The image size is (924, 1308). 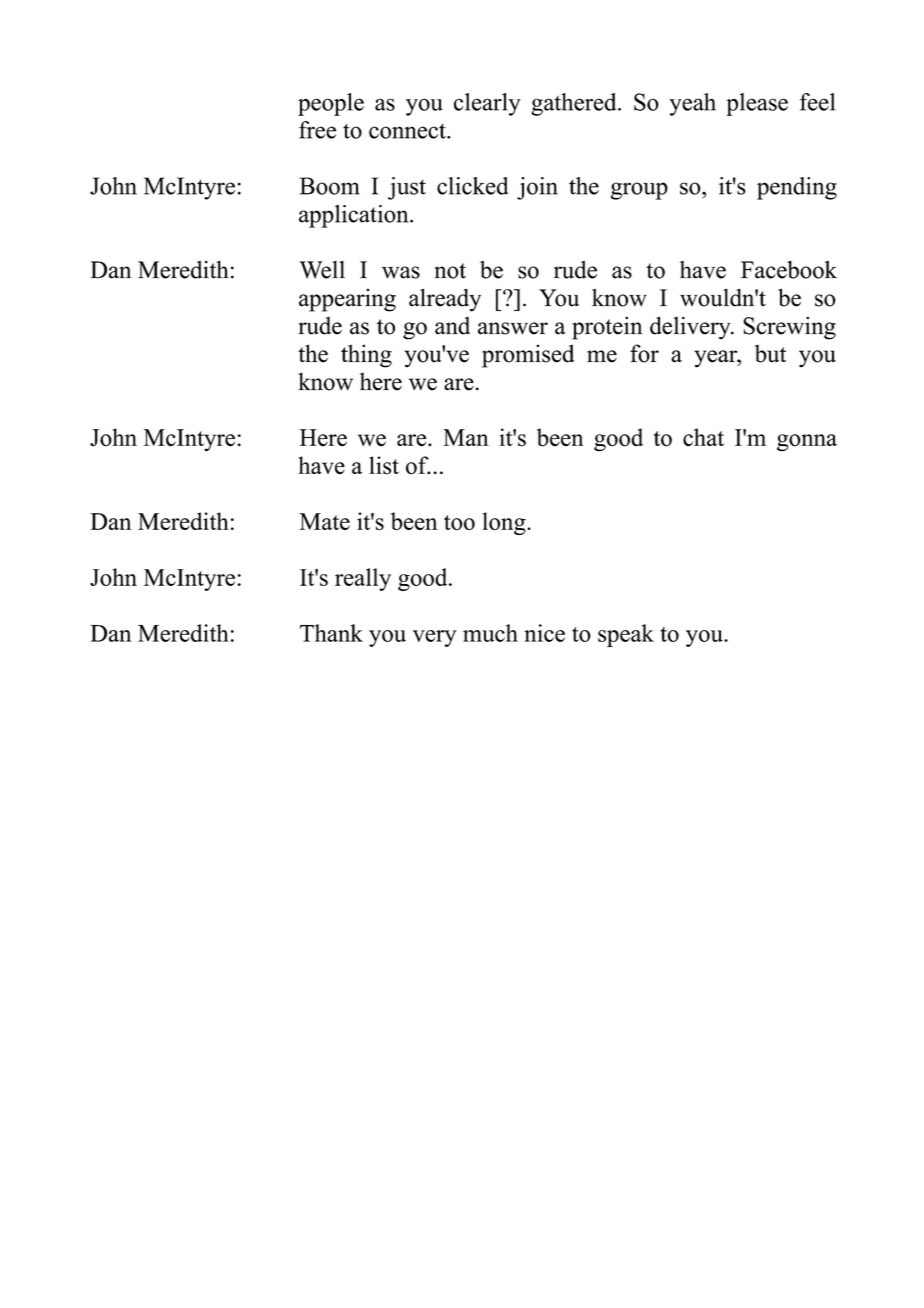 What do you see at coordinates (331, 633) in the screenshot?
I see `Thank` at bounding box center [331, 633].
